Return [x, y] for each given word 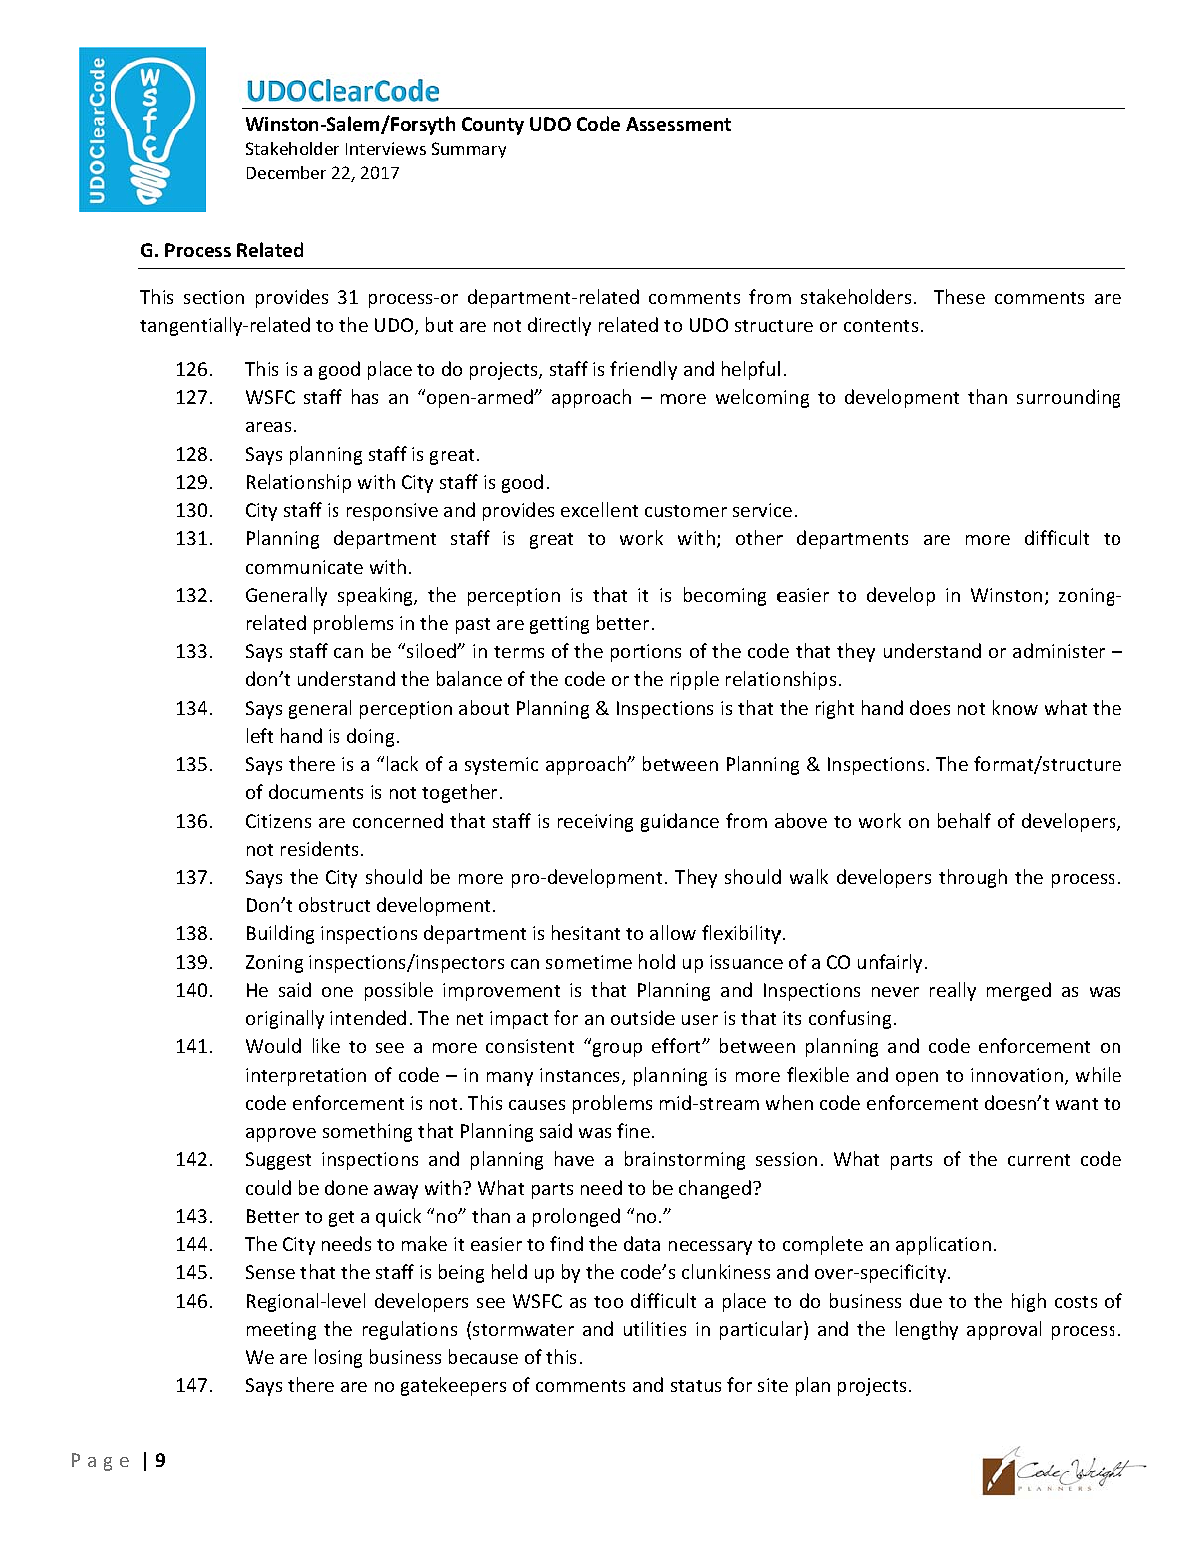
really [953, 991]
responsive [392, 512]
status [696, 1386]
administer [1059, 650]
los [327, 1356]
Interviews [386, 148]
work [641, 537]
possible [399, 991]
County [493, 126]
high [1029, 1302]
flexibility [741, 934]
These [959, 296]
